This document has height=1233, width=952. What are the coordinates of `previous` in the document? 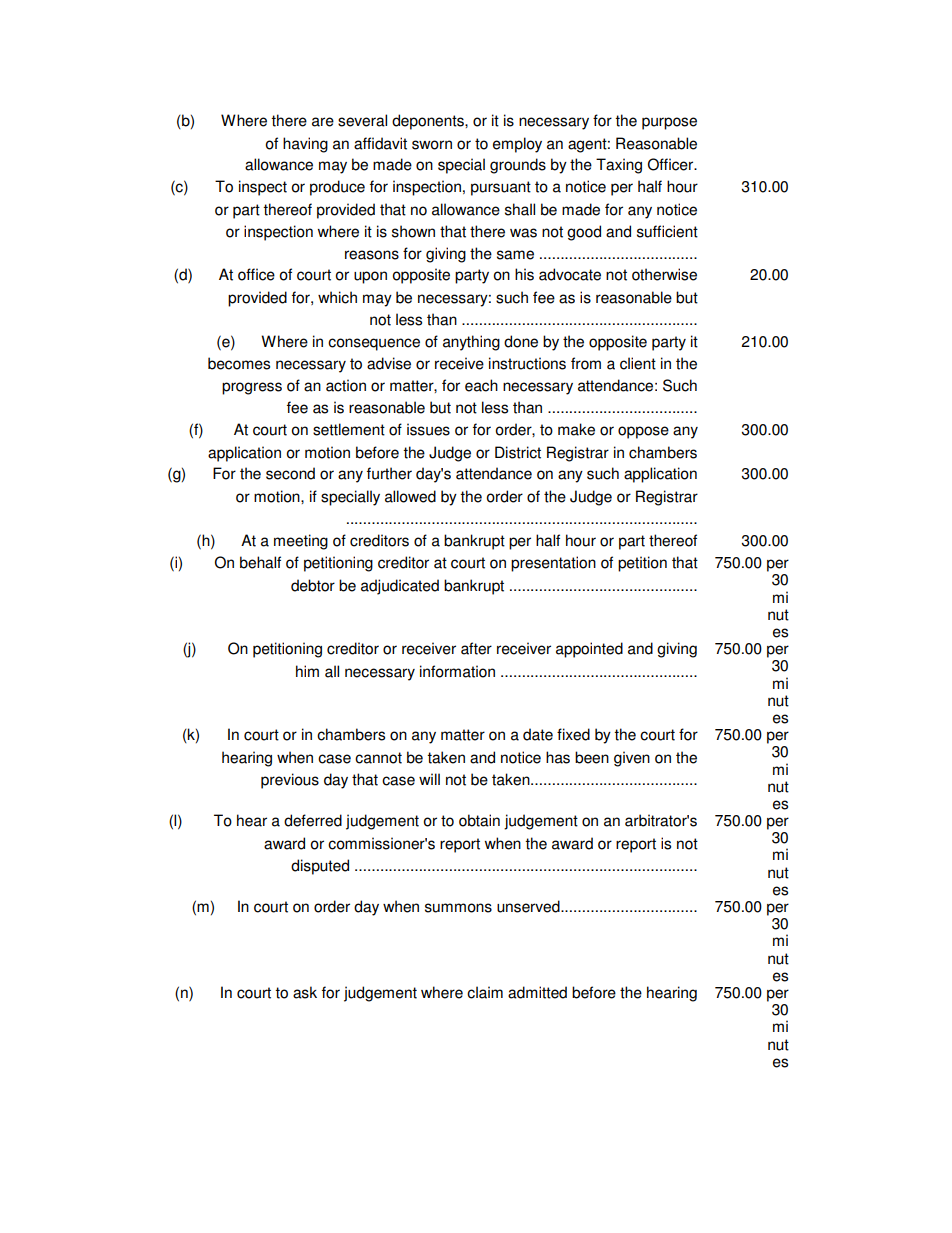 It's located at (290, 781).
